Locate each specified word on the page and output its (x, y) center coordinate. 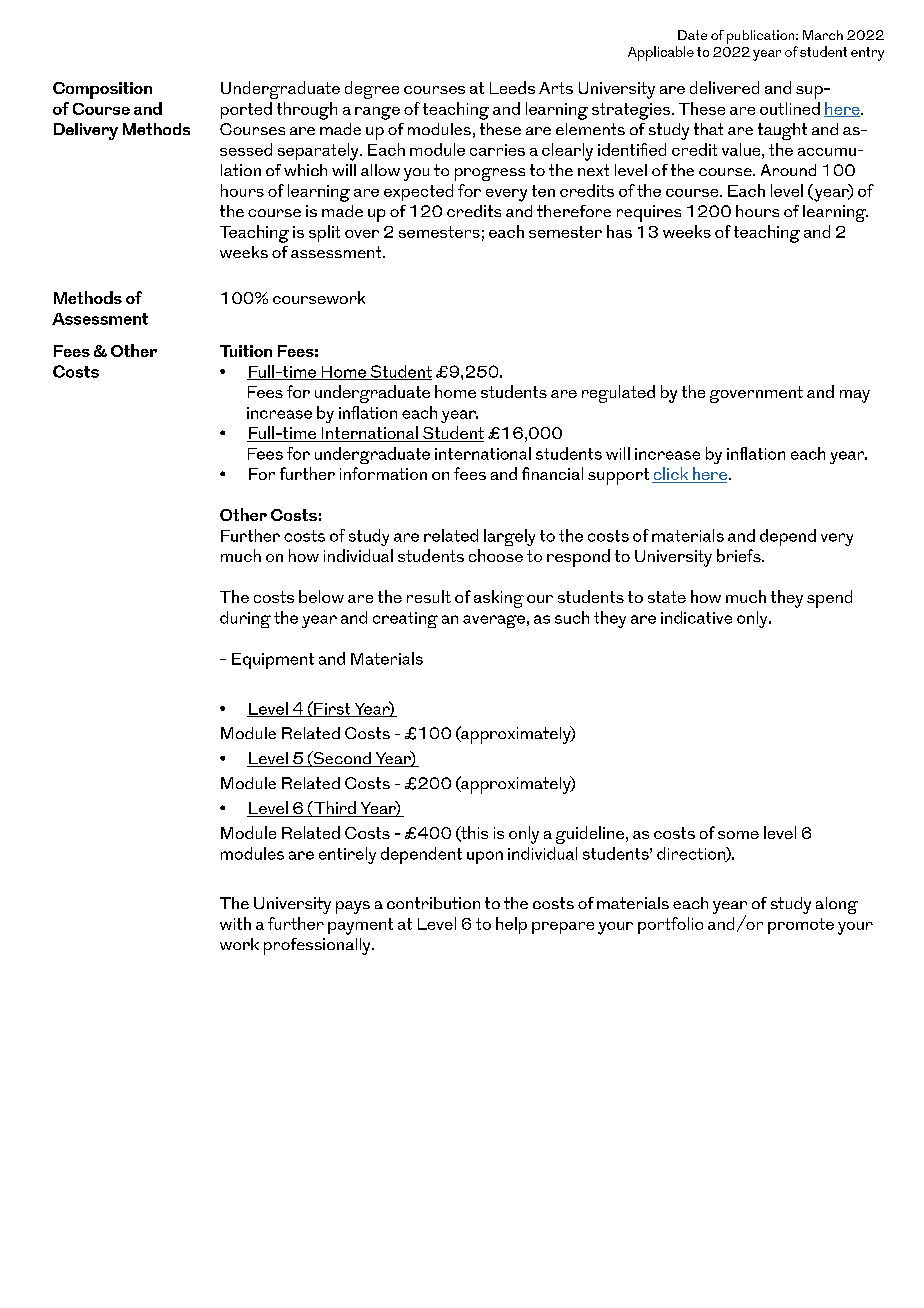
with (235, 923)
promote (801, 926)
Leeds (512, 87)
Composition (102, 90)
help (511, 925)
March (823, 35)
